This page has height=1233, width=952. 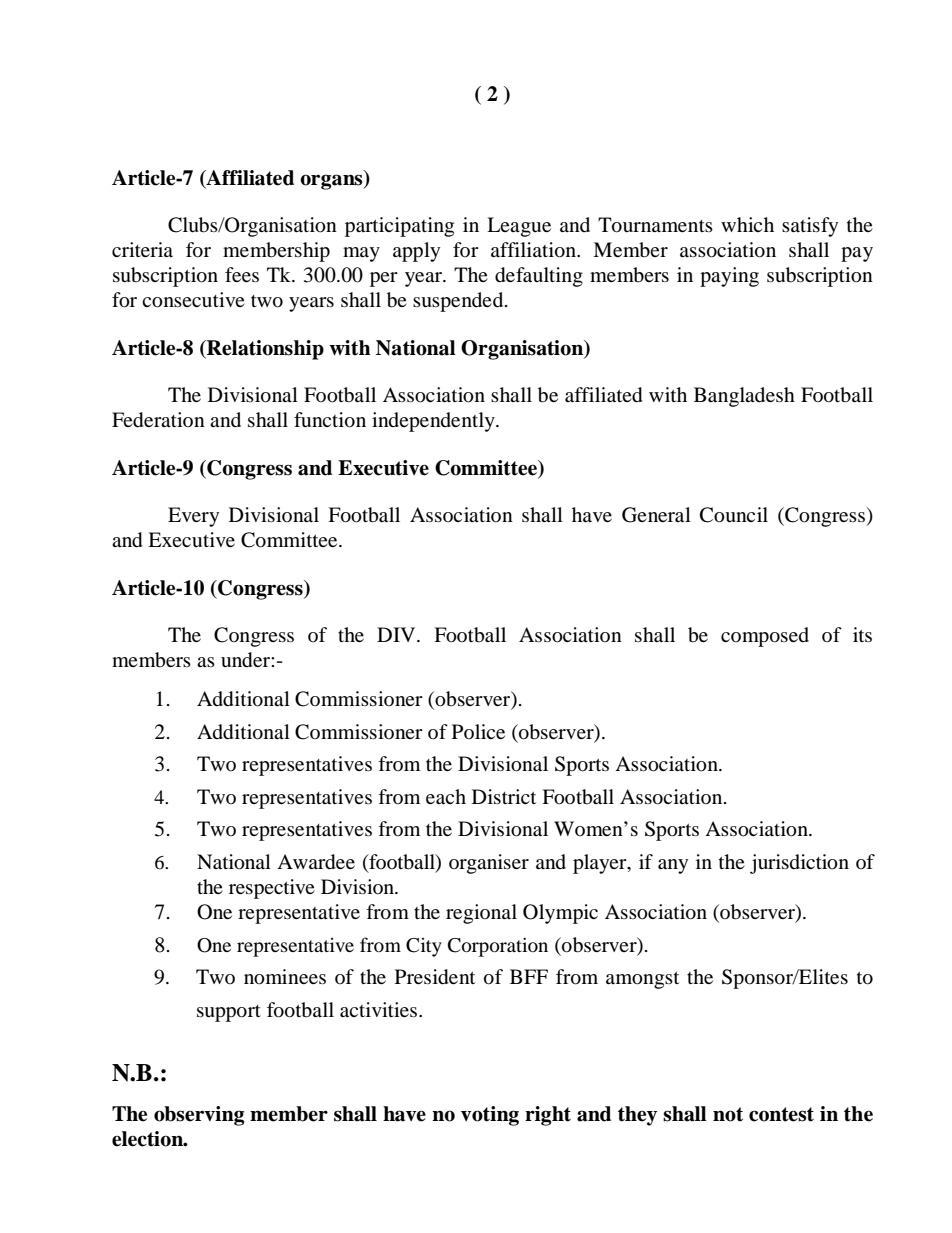 I want to click on fees, so click(x=242, y=274).
